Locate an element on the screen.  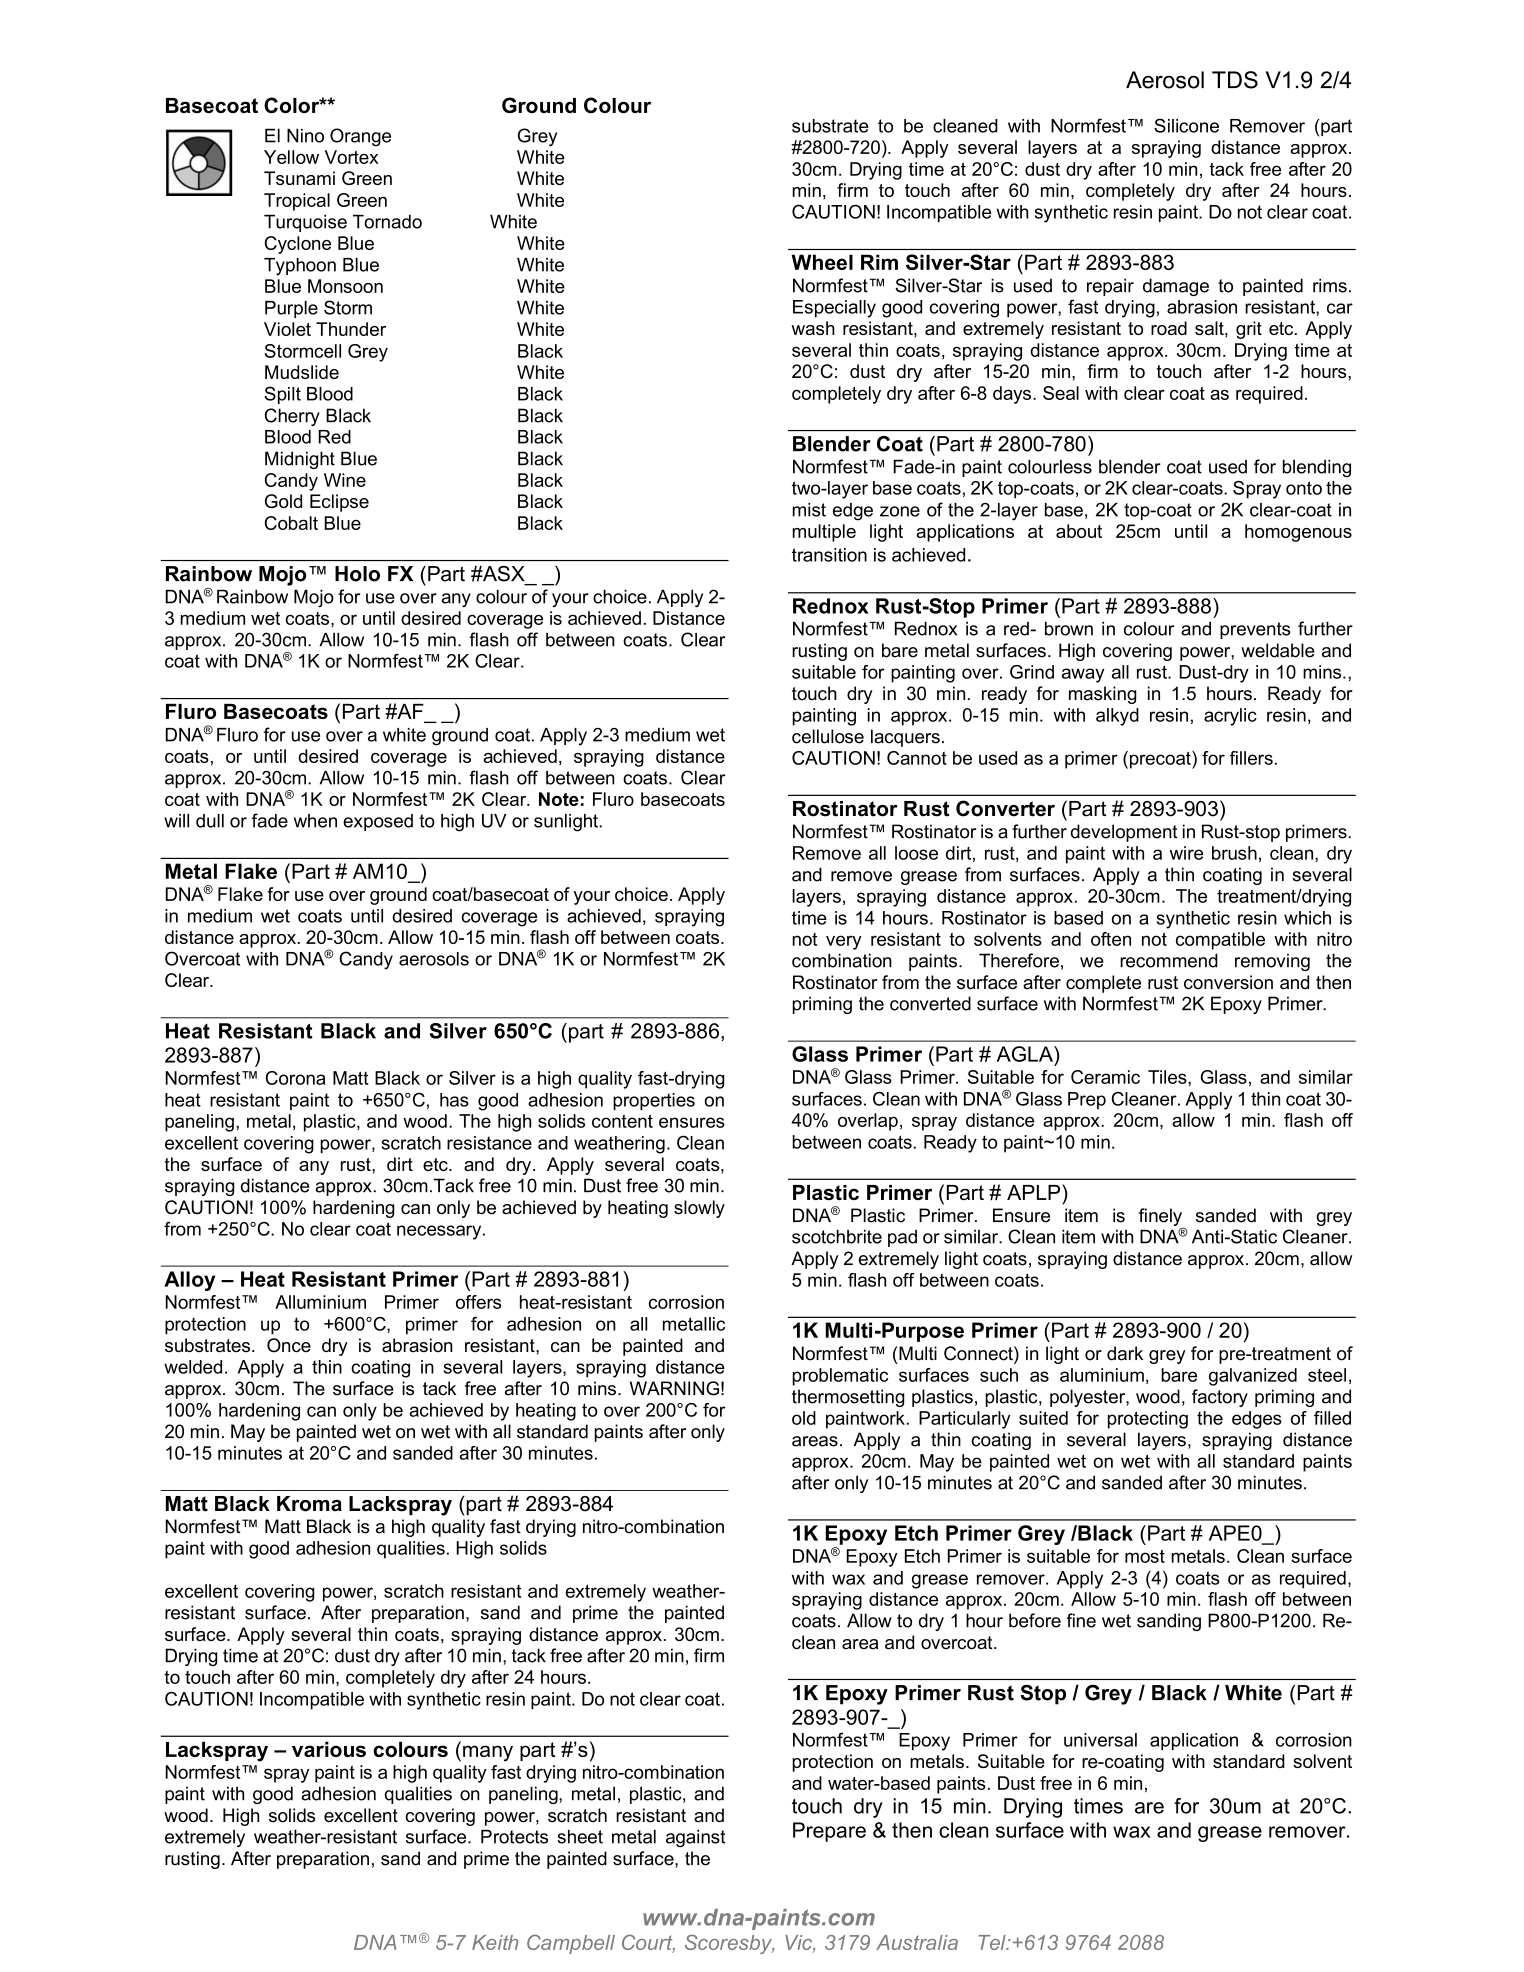
against is located at coordinates (696, 1838).
